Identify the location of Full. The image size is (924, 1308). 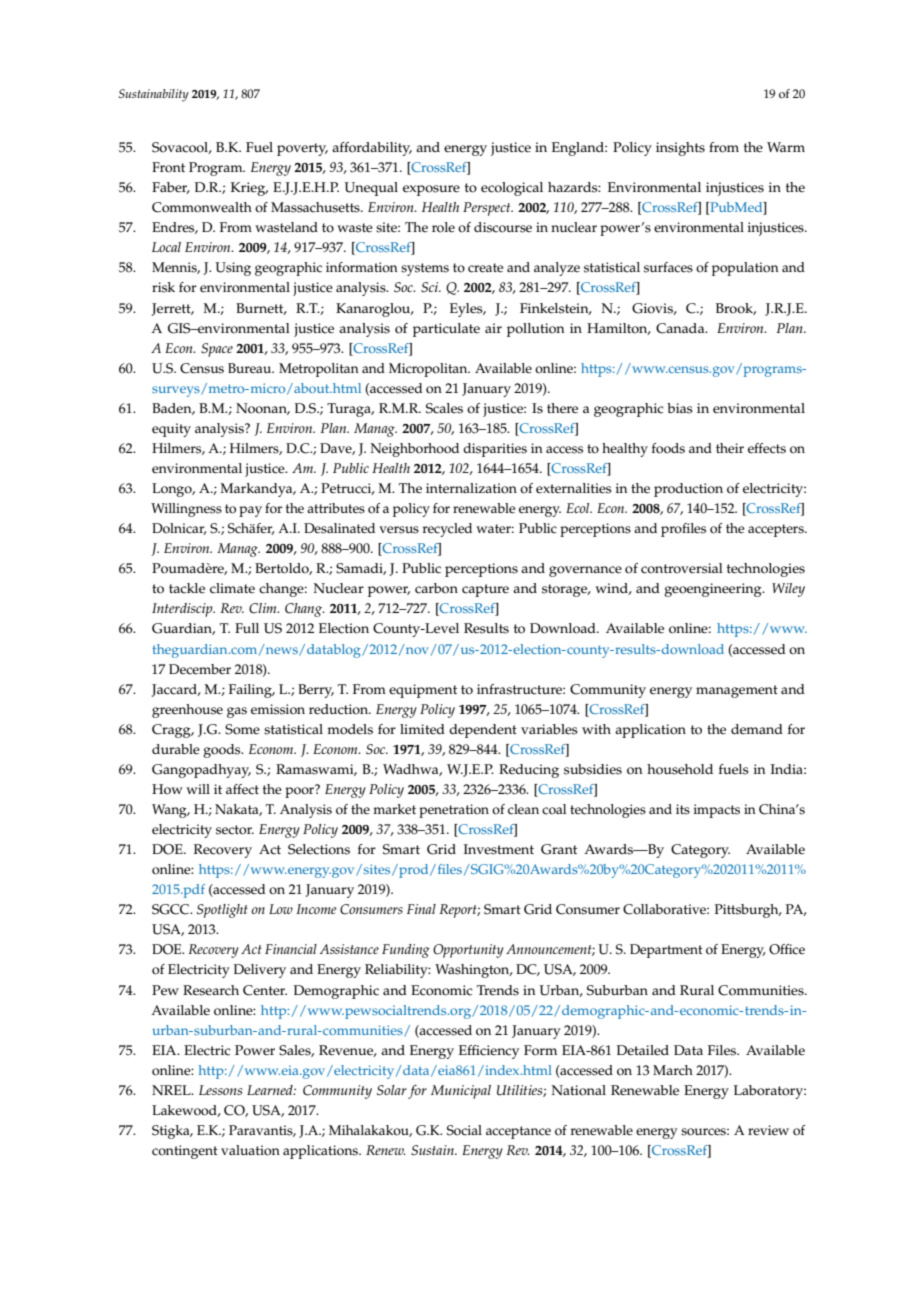
(247, 628).
